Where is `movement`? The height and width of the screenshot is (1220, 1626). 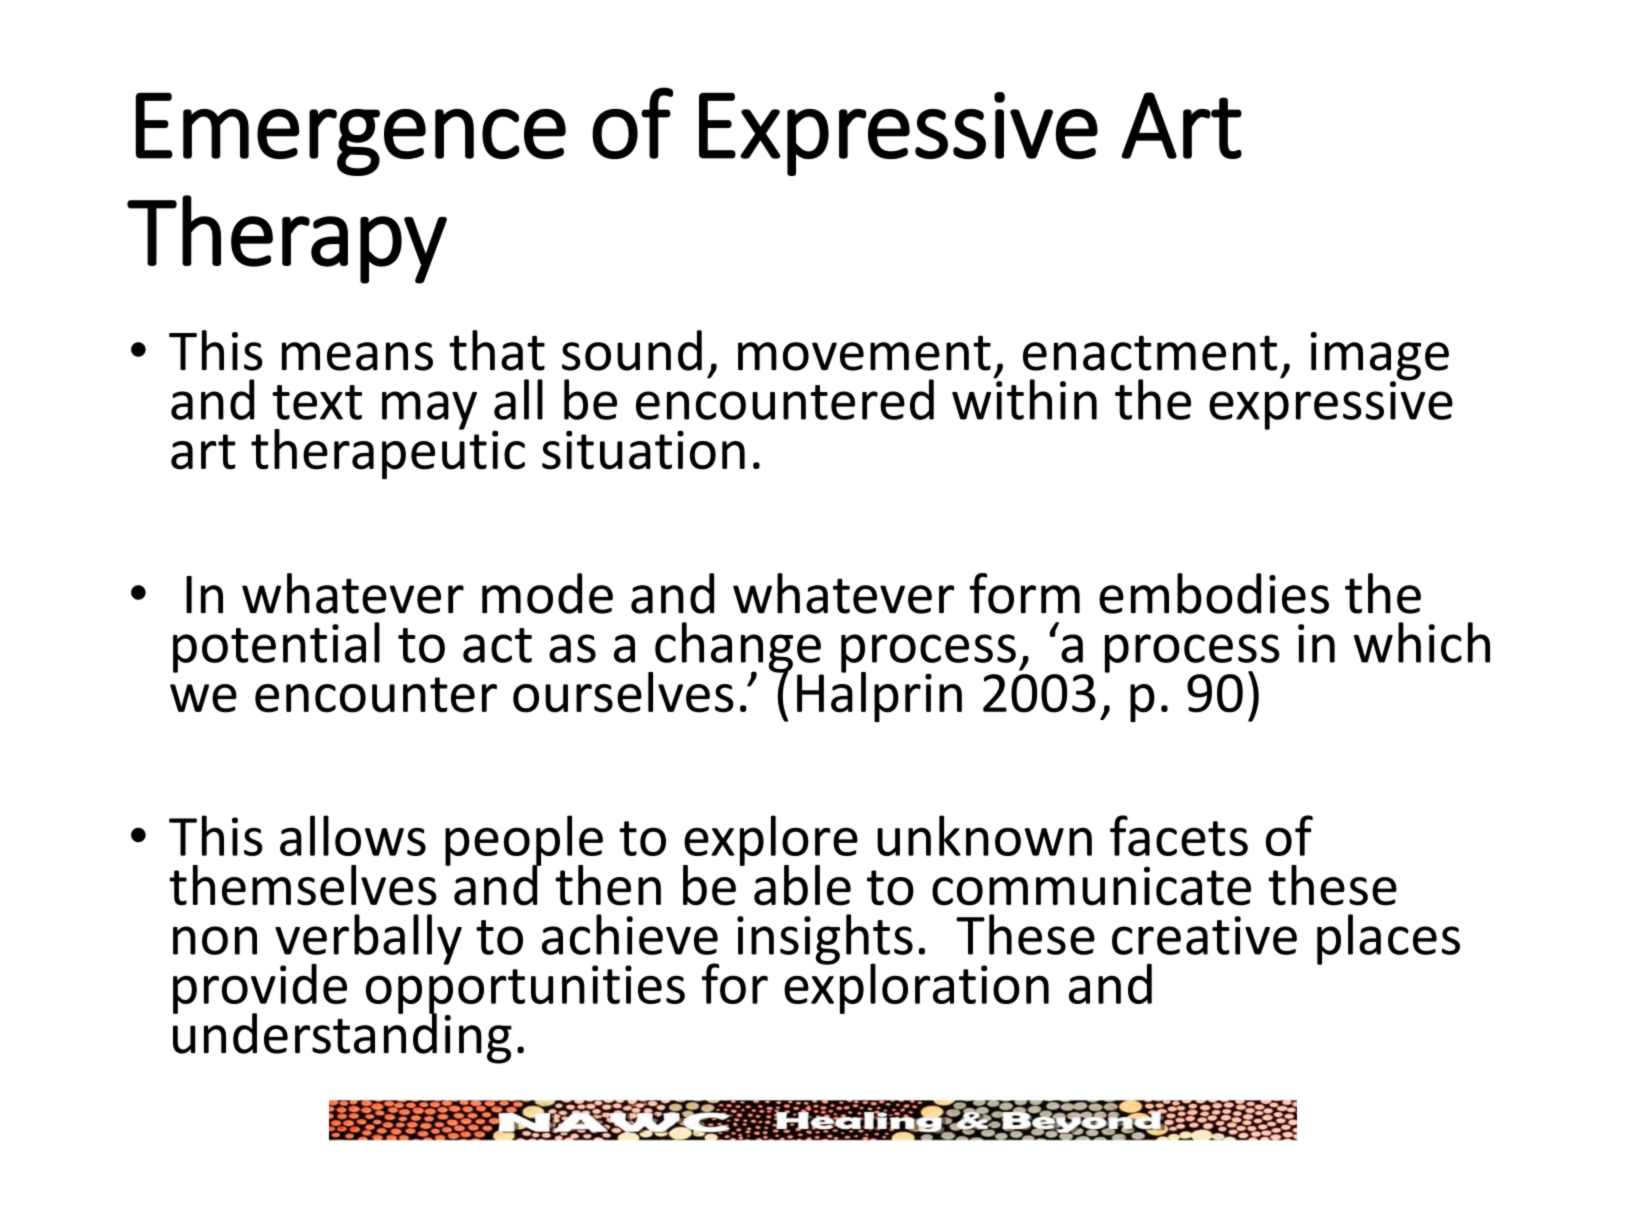 movement is located at coordinates (864, 353).
